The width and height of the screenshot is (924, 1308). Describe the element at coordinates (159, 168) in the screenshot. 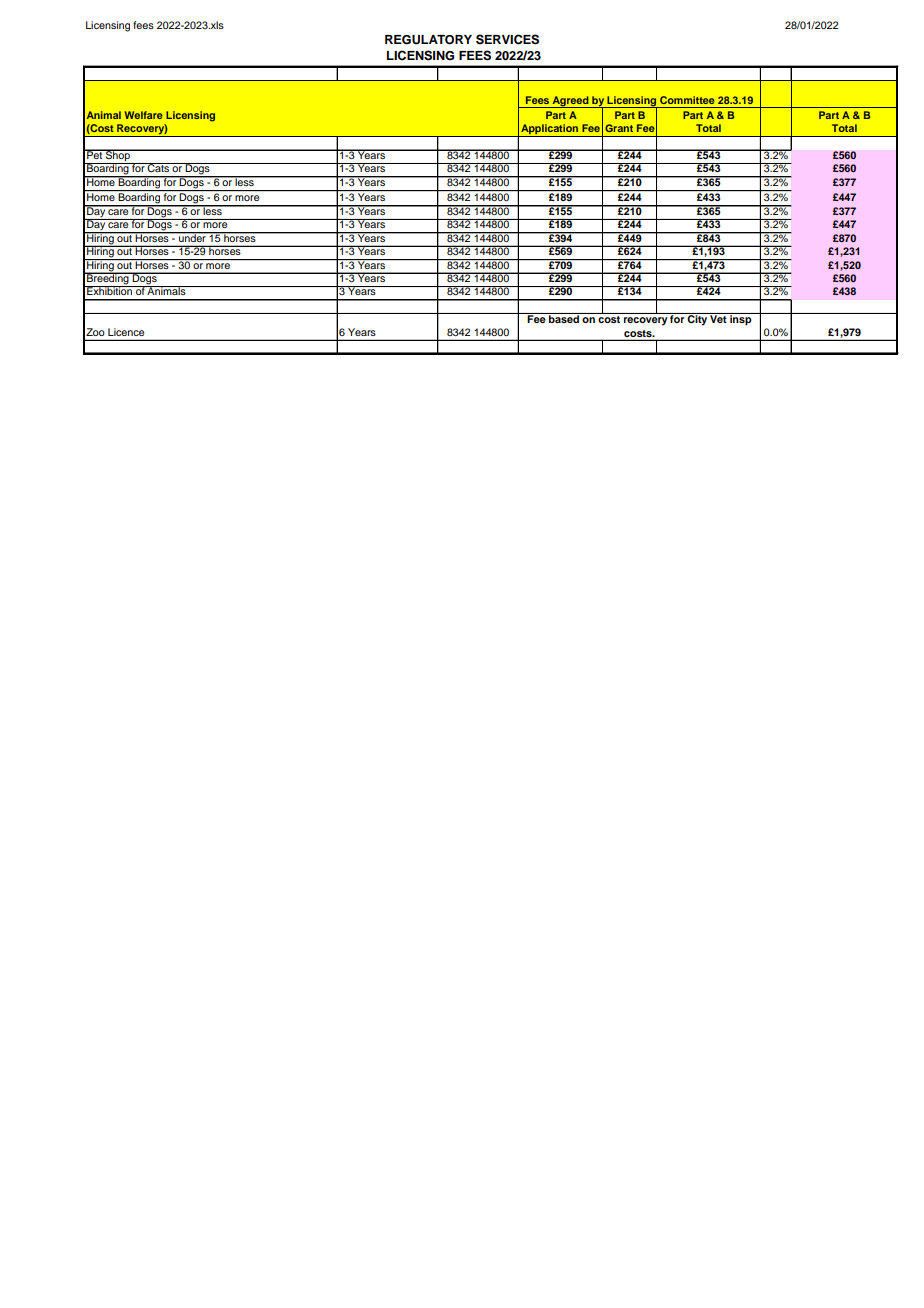

I see `Cats` at that location.
